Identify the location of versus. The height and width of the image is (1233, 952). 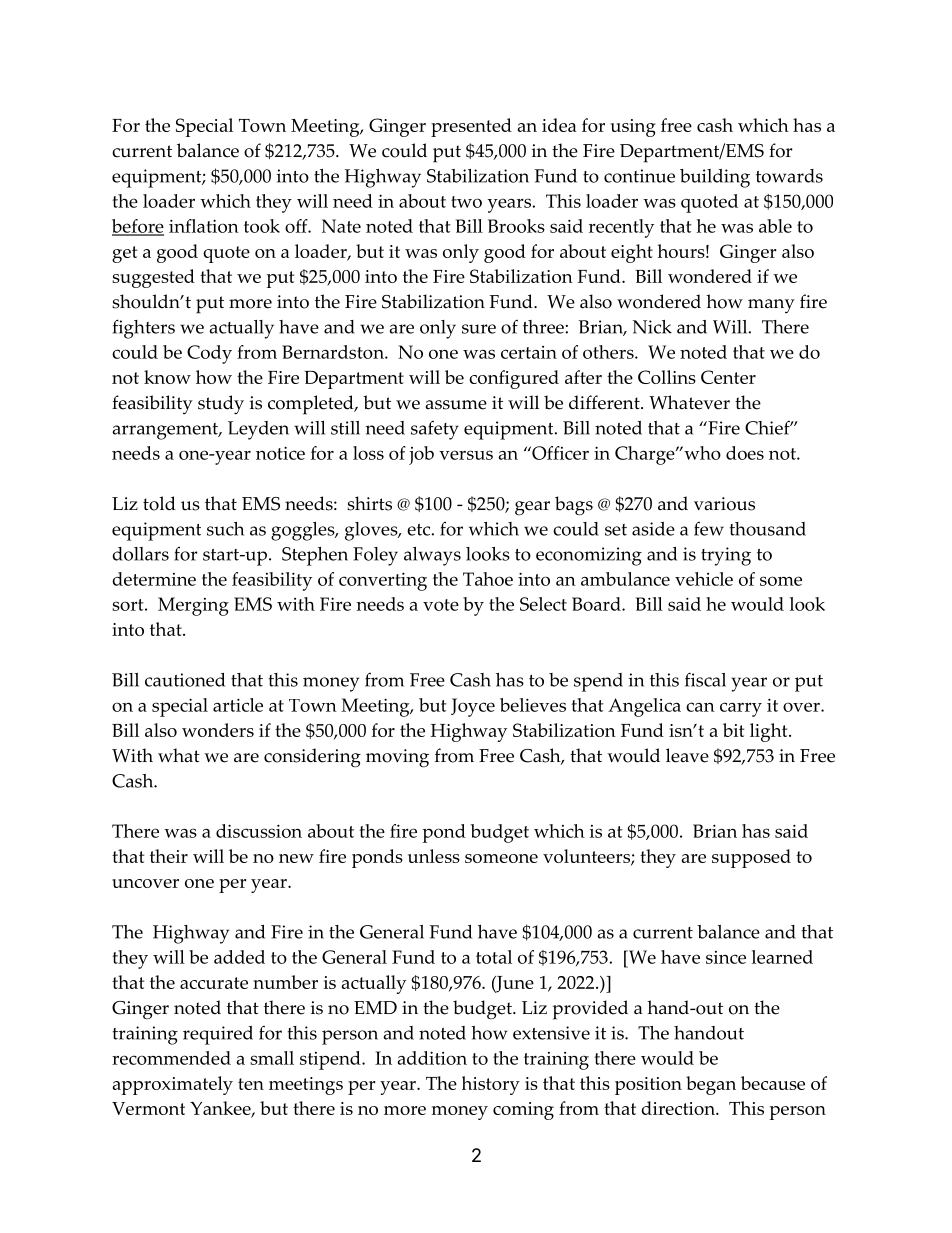
(466, 455).
